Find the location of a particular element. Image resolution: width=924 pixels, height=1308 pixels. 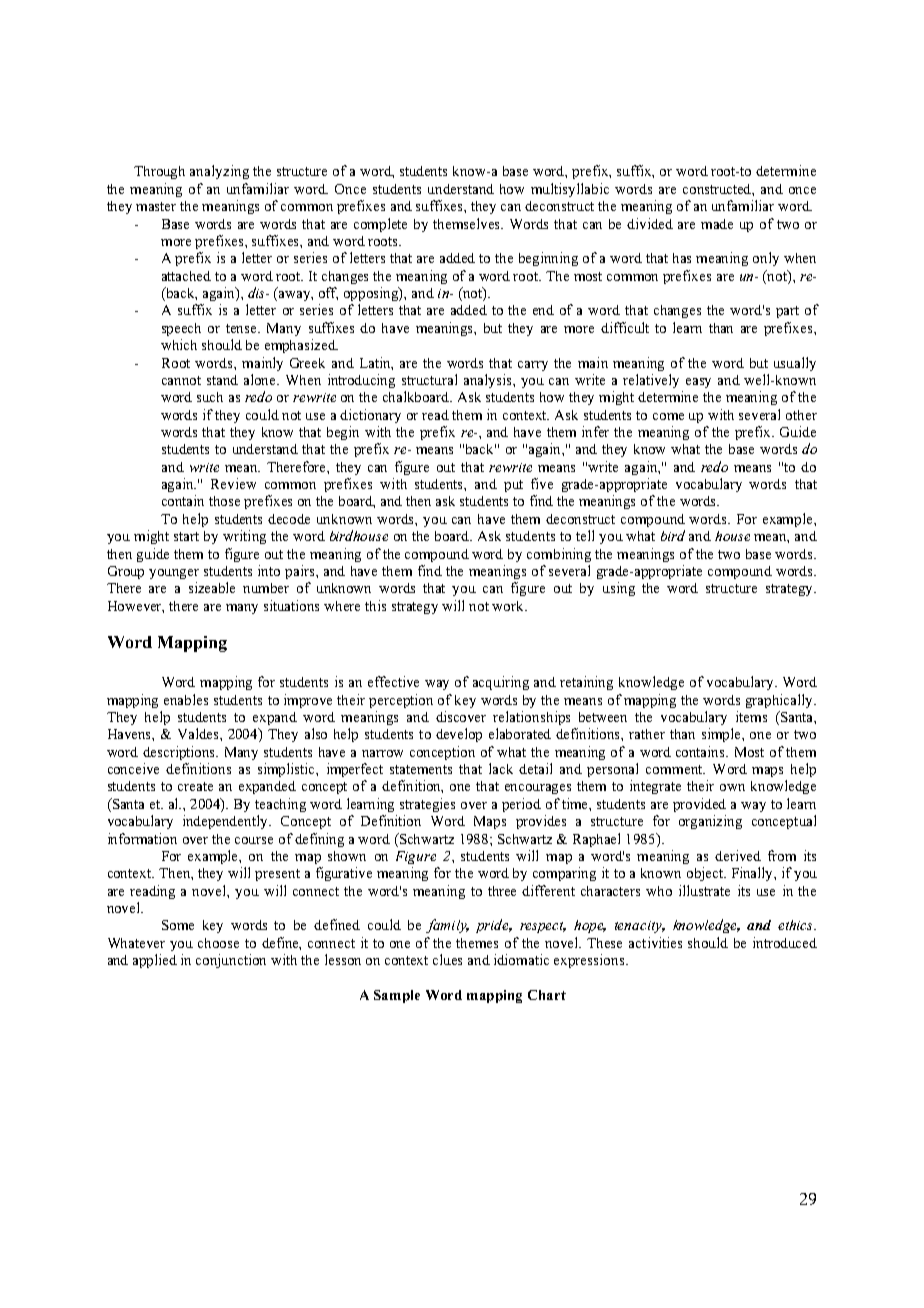

enables is located at coordinates (186, 699).
